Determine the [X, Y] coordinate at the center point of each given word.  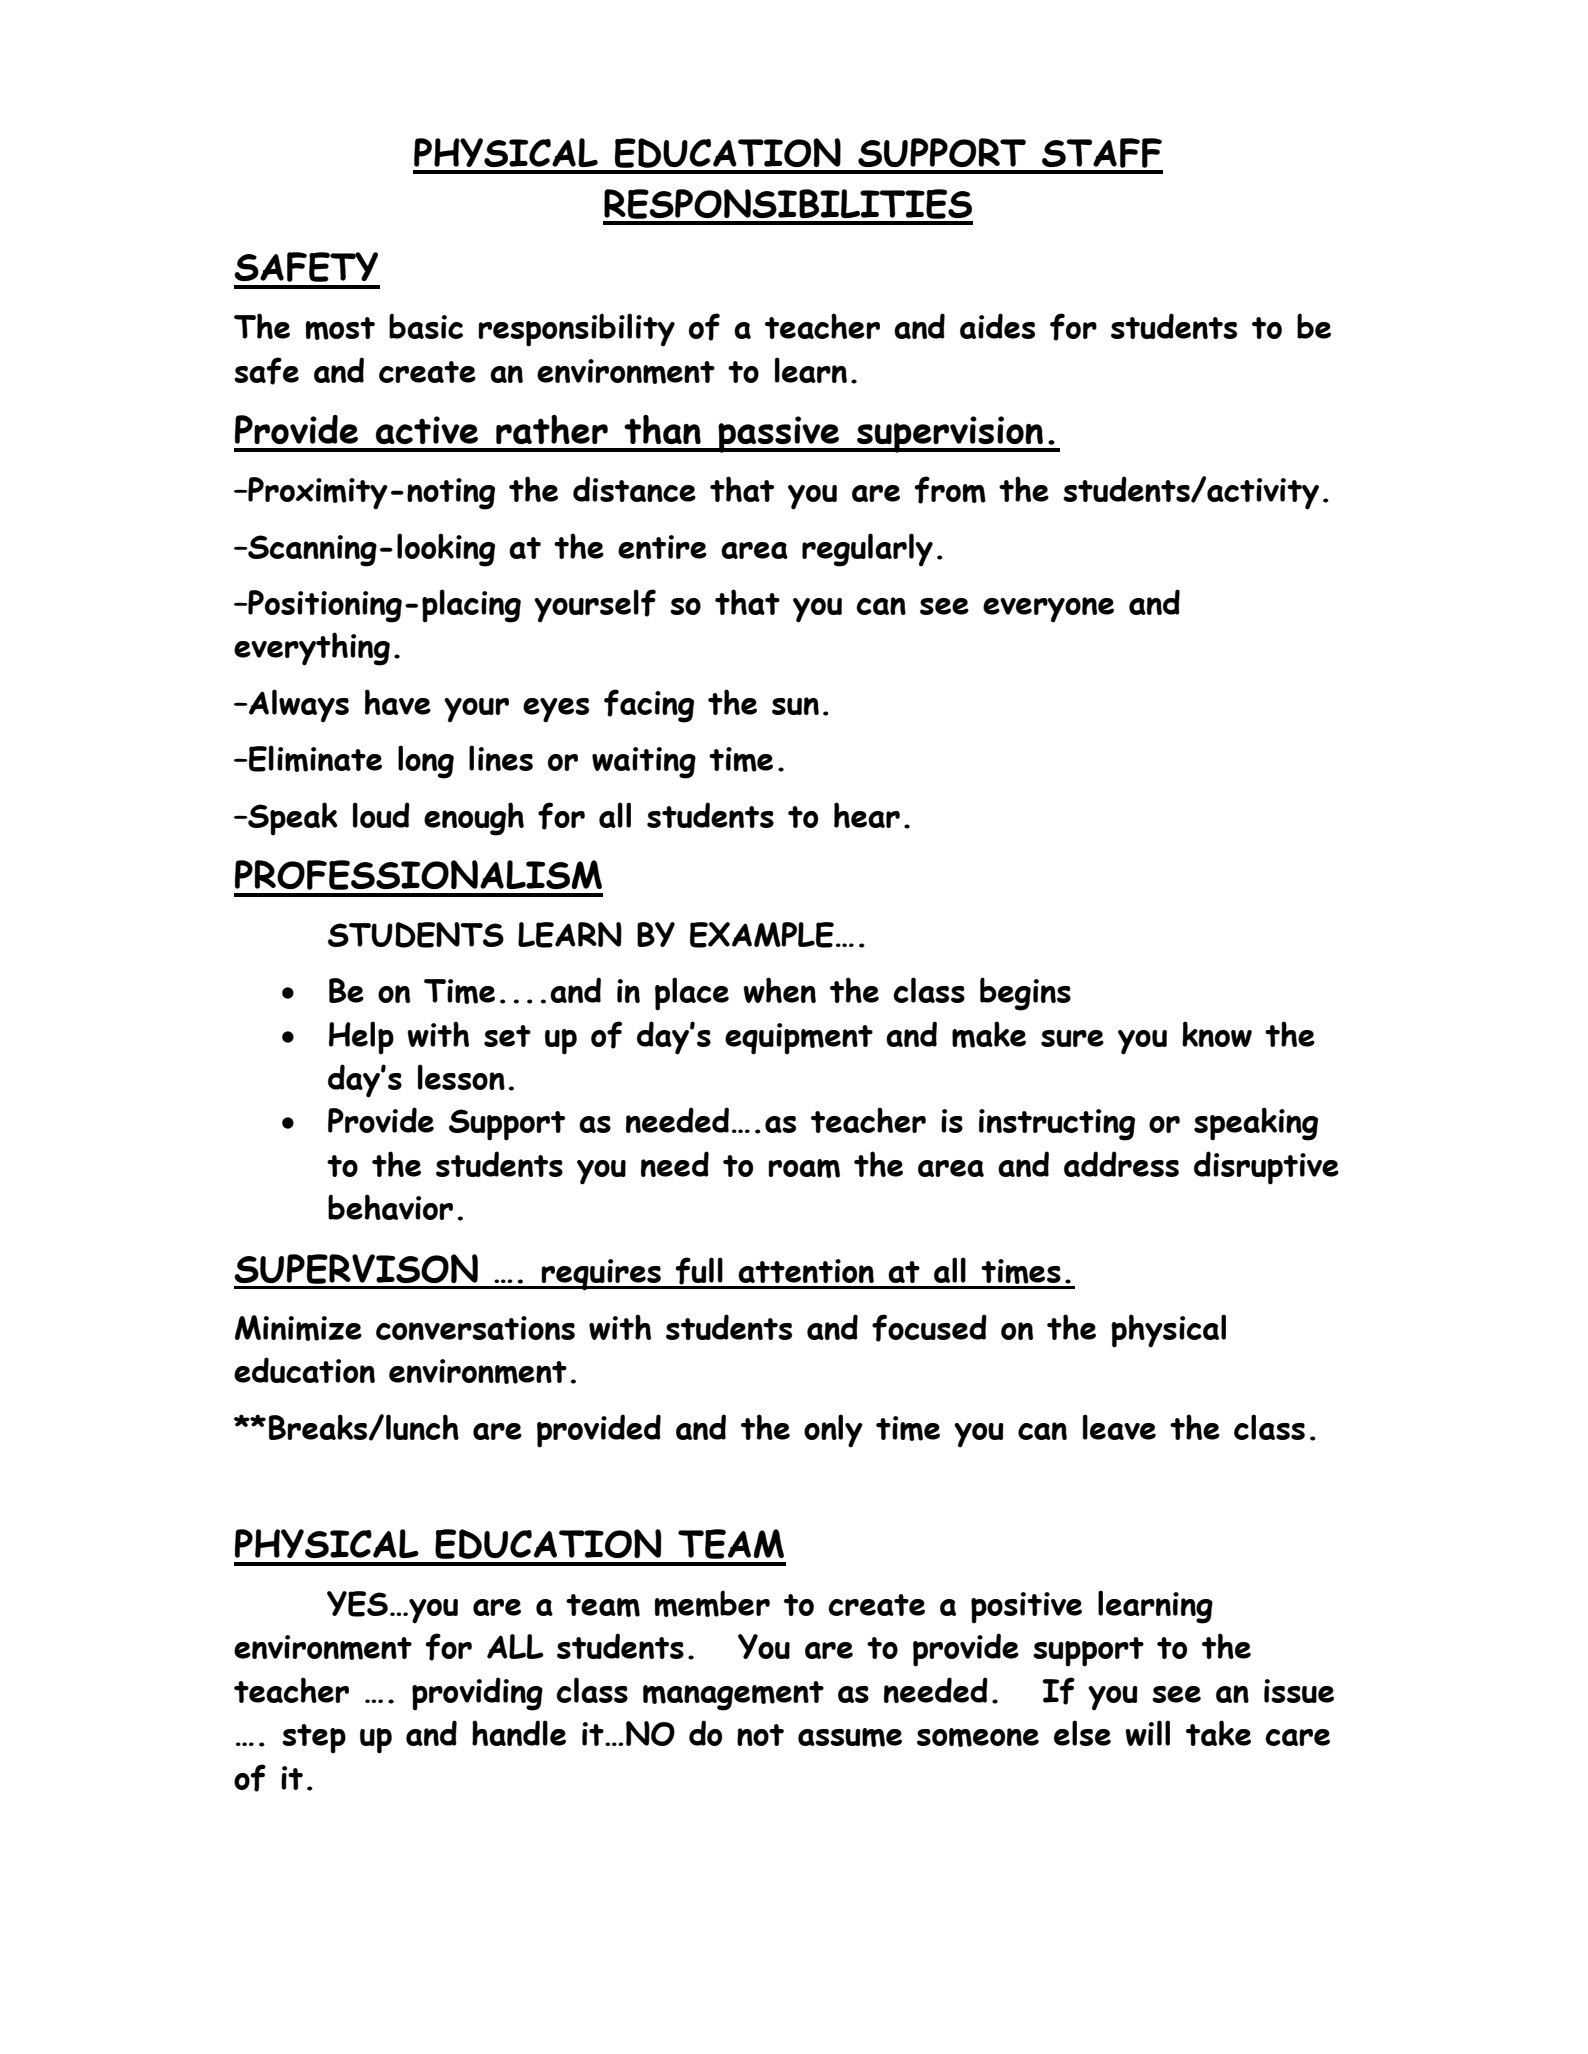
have [398, 702]
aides [997, 326]
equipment [799, 1039]
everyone [1048, 610]
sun [795, 706]
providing [477, 1694]
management [733, 1696]
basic [426, 326]
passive [779, 434]
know [1217, 1034]
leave [1119, 1427]
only [833, 1431]
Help [361, 1038]
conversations [475, 1328]
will [1147, 1733]
